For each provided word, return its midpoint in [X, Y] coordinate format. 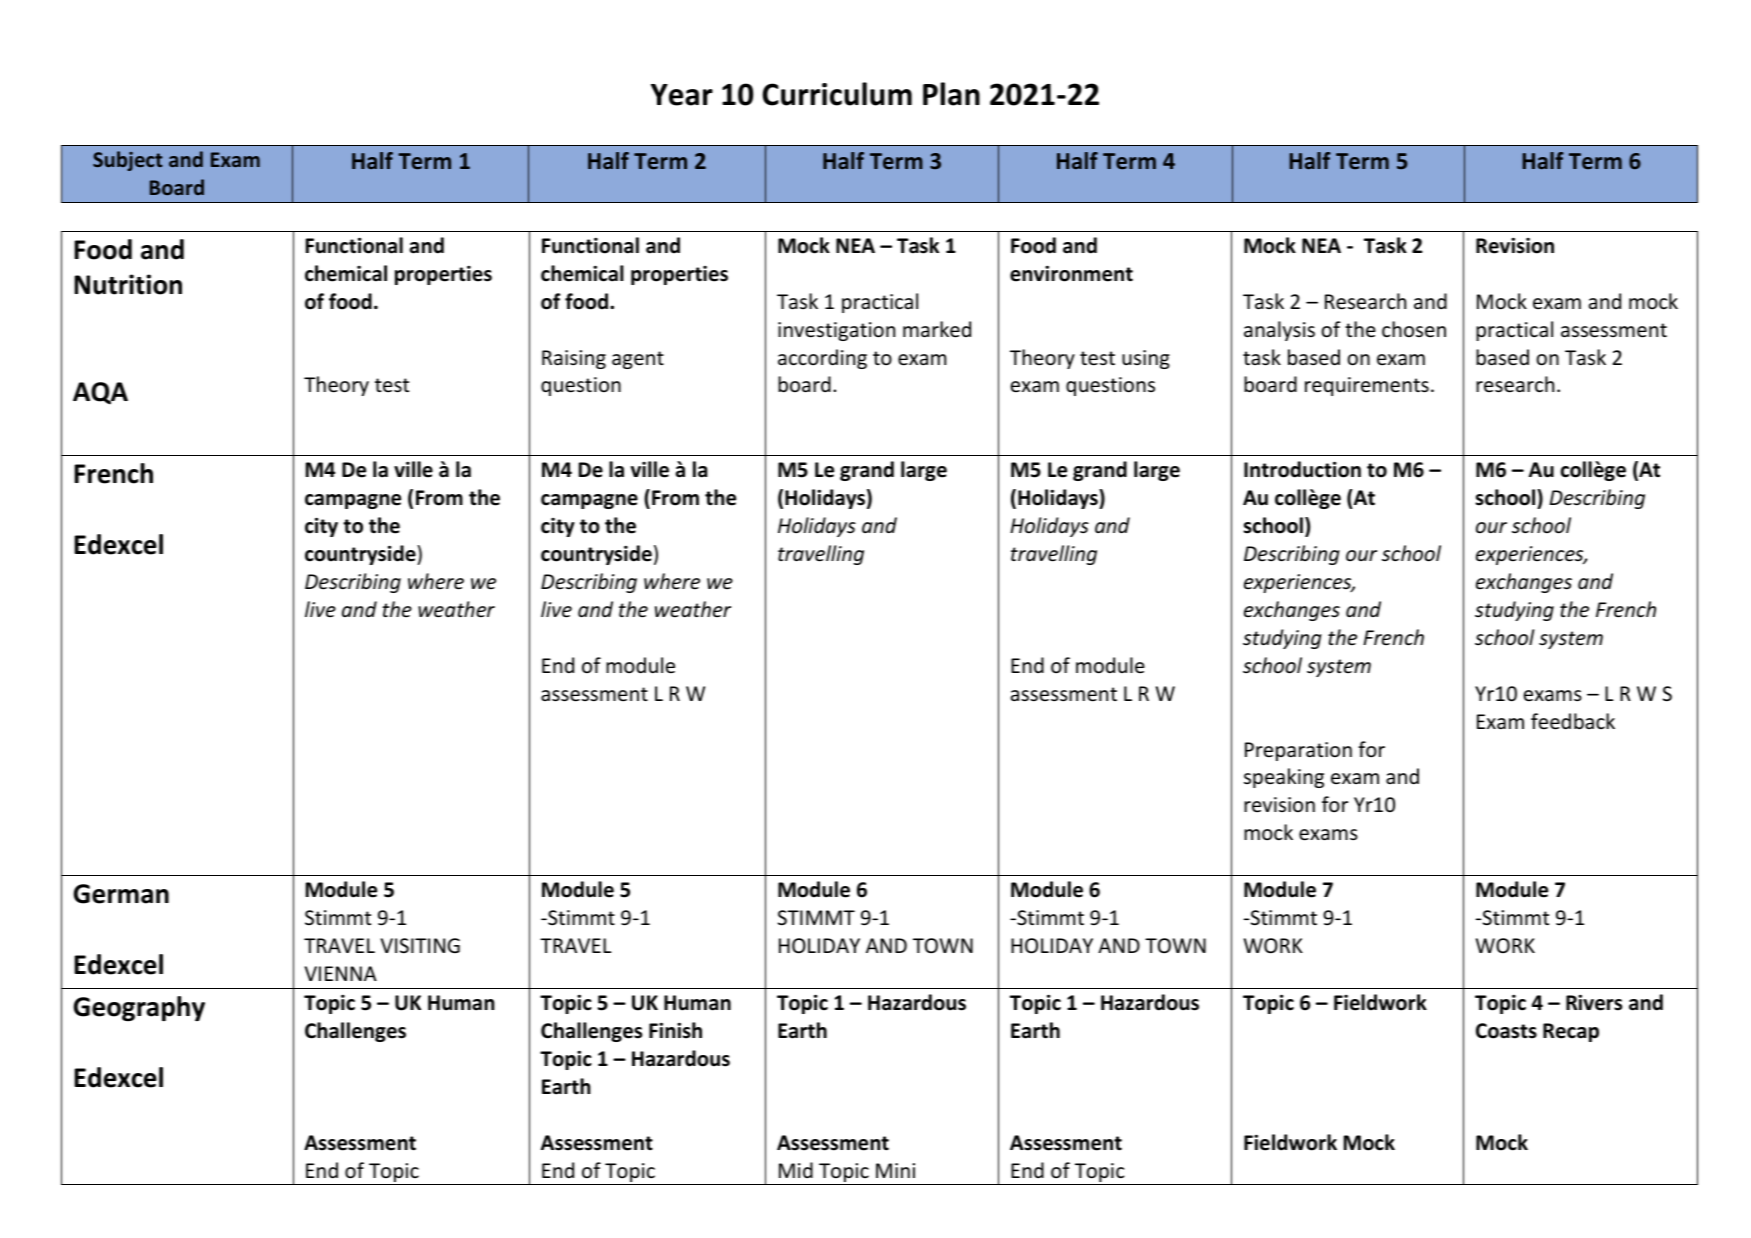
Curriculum [837, 94]
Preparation [1298, 751]
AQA [100, 393]
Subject [128, 161]
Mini [895, 1170]
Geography [139, 1008]
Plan [951, 94]
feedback [1573, 721]
